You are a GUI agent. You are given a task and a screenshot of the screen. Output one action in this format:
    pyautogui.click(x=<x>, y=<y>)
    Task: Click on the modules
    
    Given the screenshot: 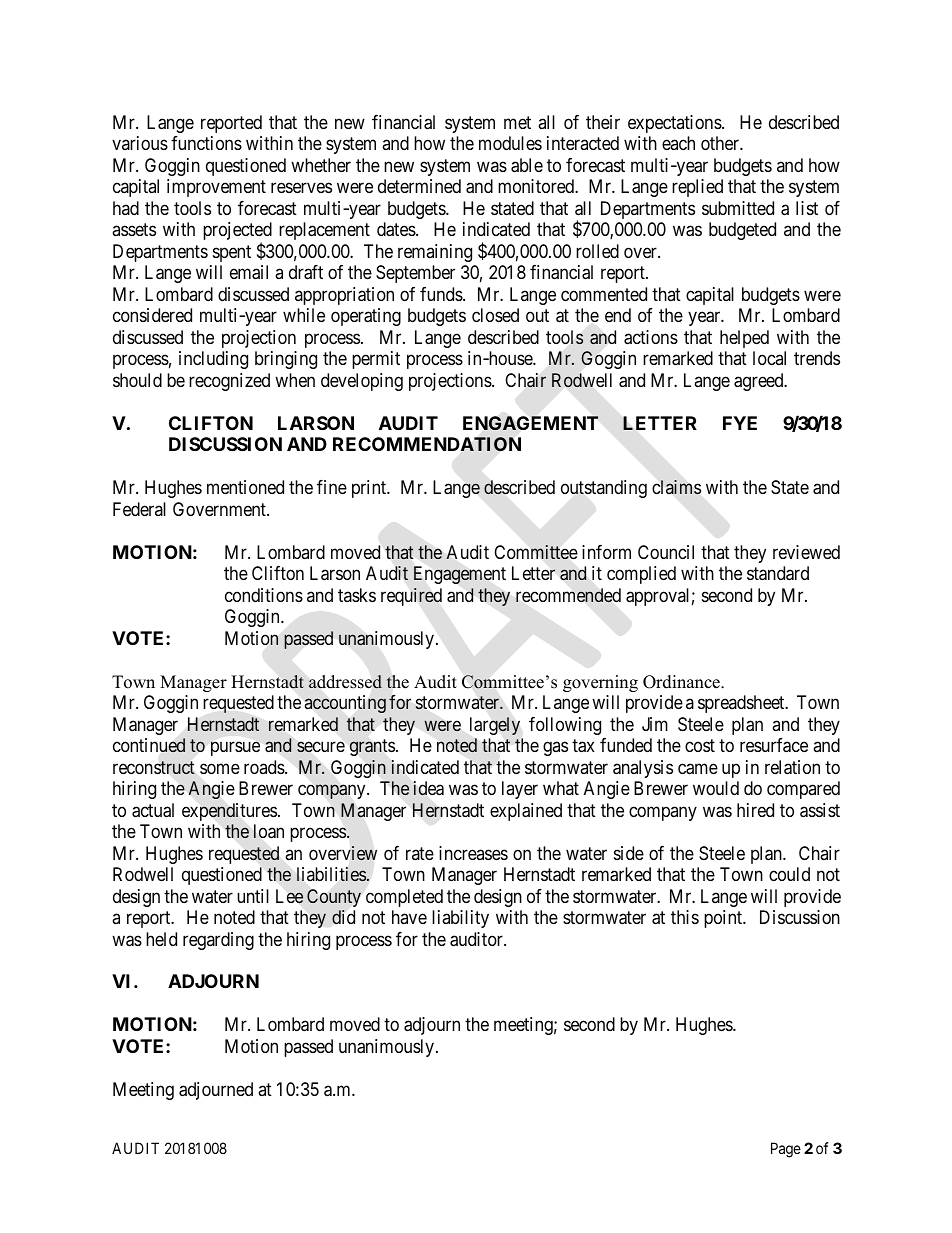 What is the action you would take?
    pyautogui.click(x=510, y=143)
